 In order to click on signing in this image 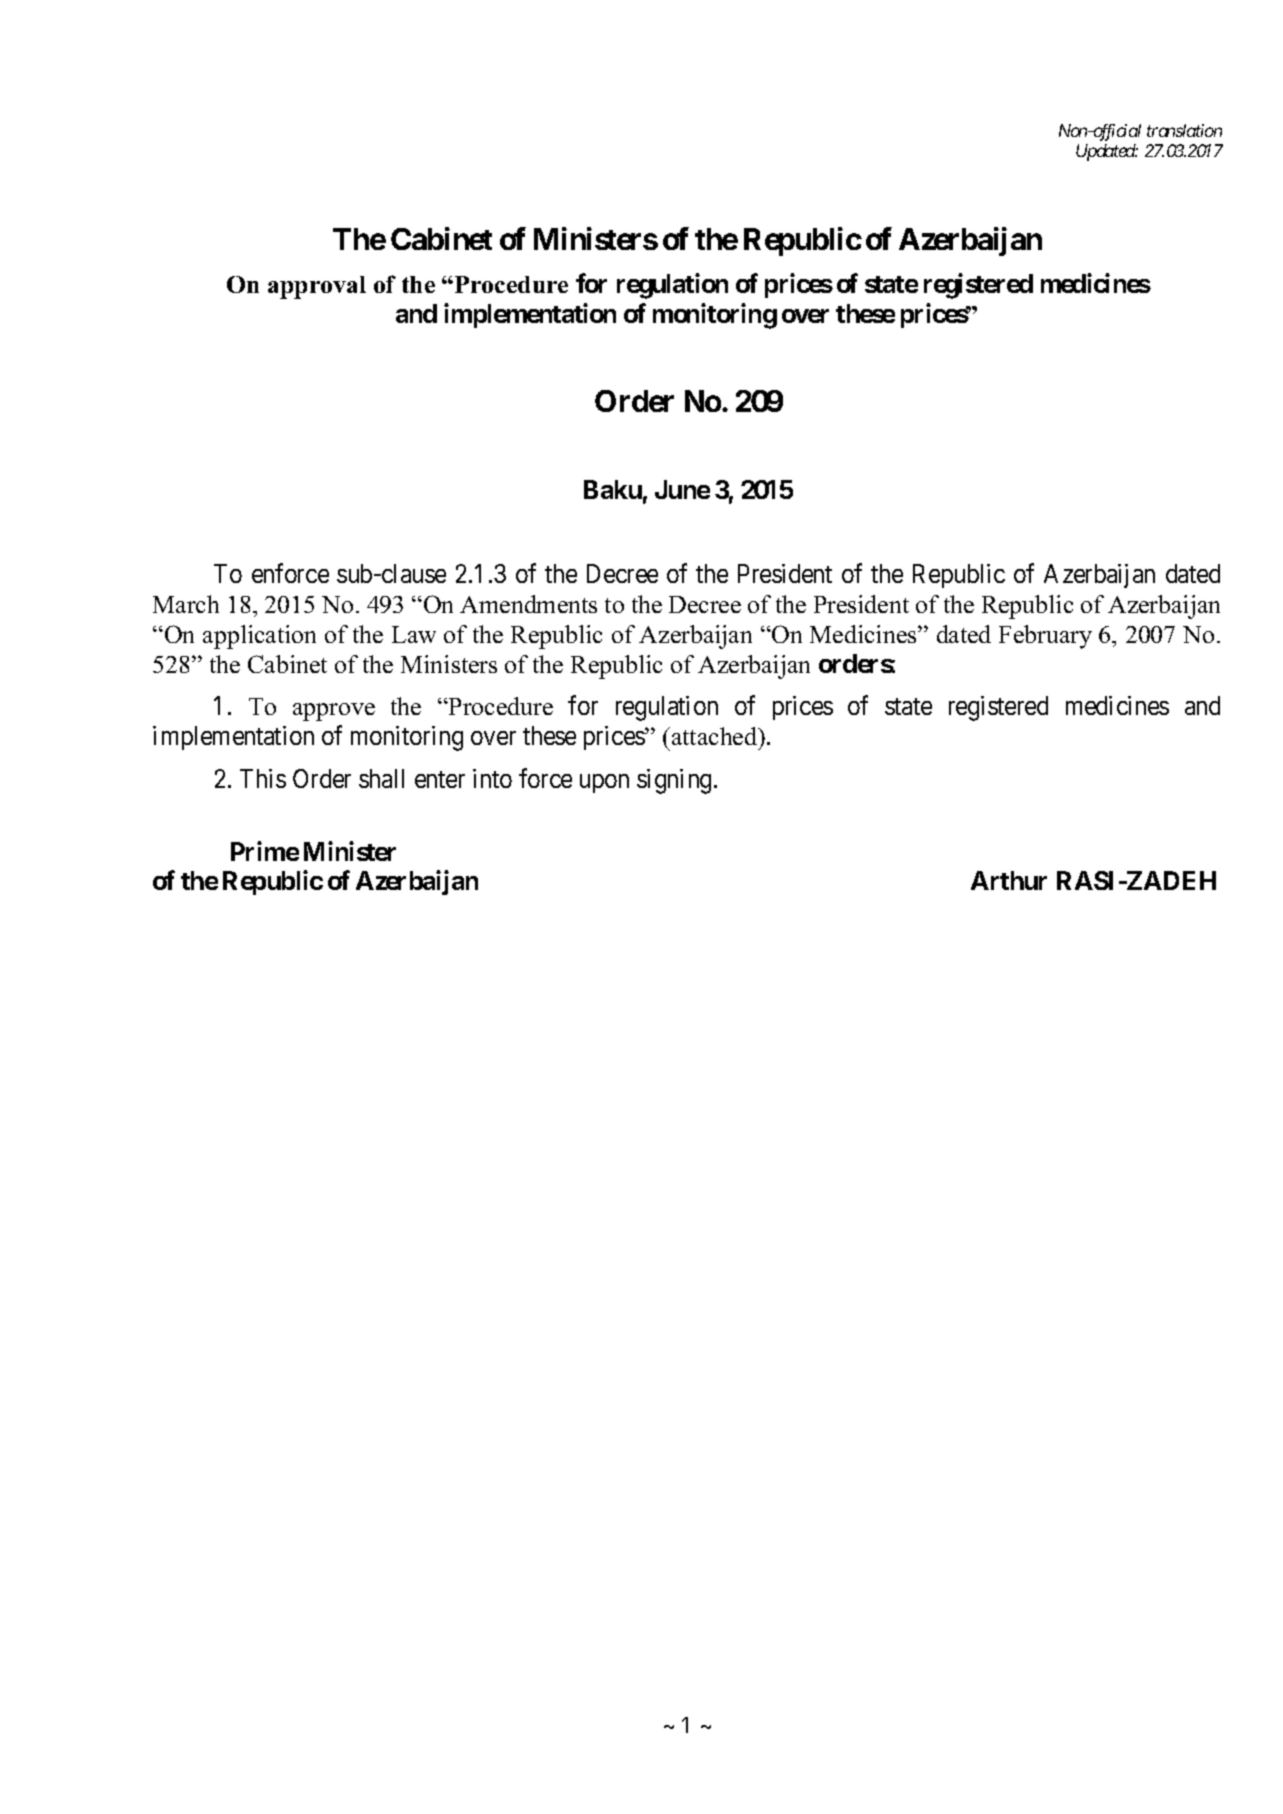, I will do `click(676, 781)`.
